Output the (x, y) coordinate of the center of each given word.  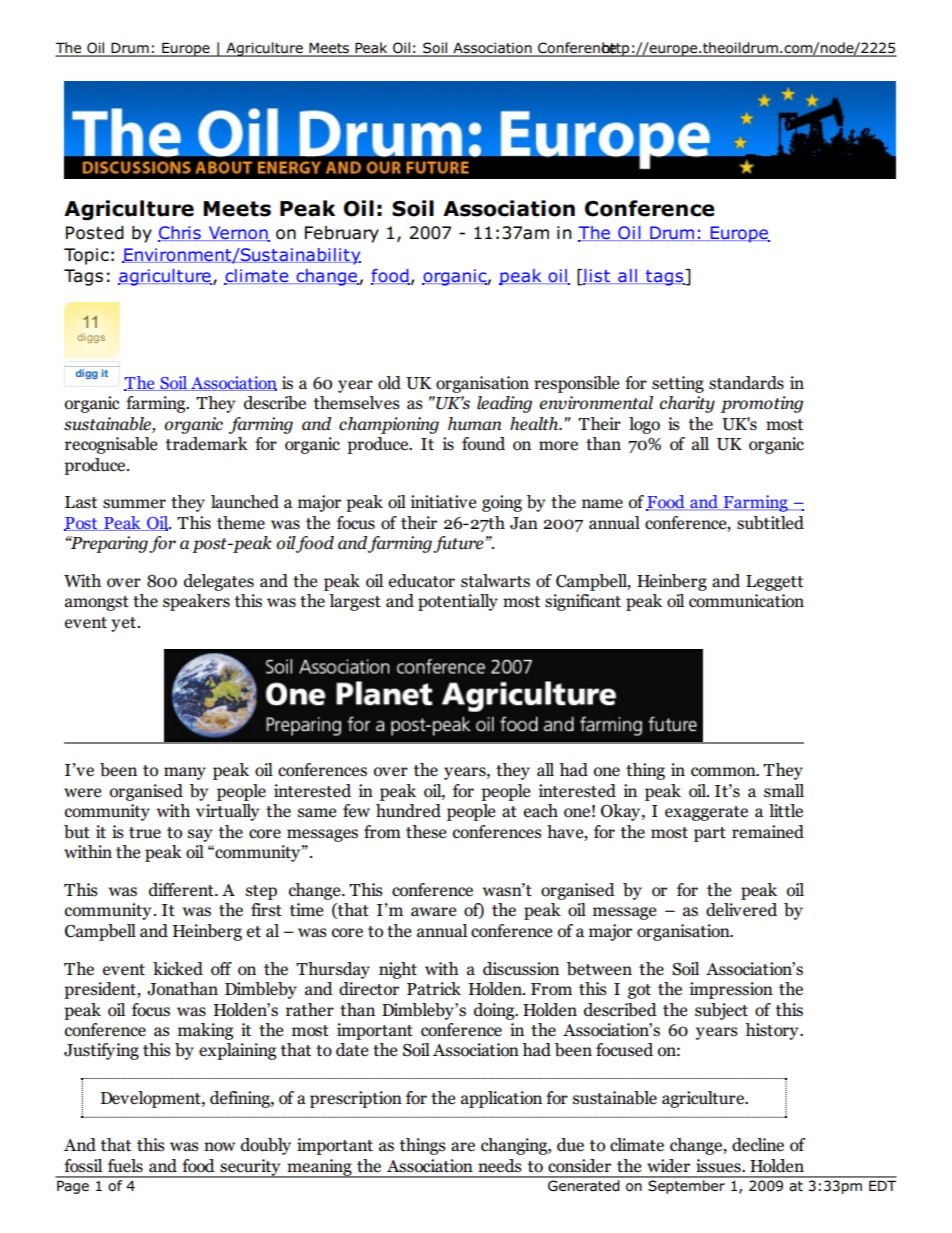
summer (134, 504)
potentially (458, 602)
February (342, 234)
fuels (125, 1166)
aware (433, 912)
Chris (180, 234)
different (182, 890)
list (598, 277)
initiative (443, 502)
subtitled (770, 523)
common (724, 772)
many (185, 773)
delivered (741, 910)
